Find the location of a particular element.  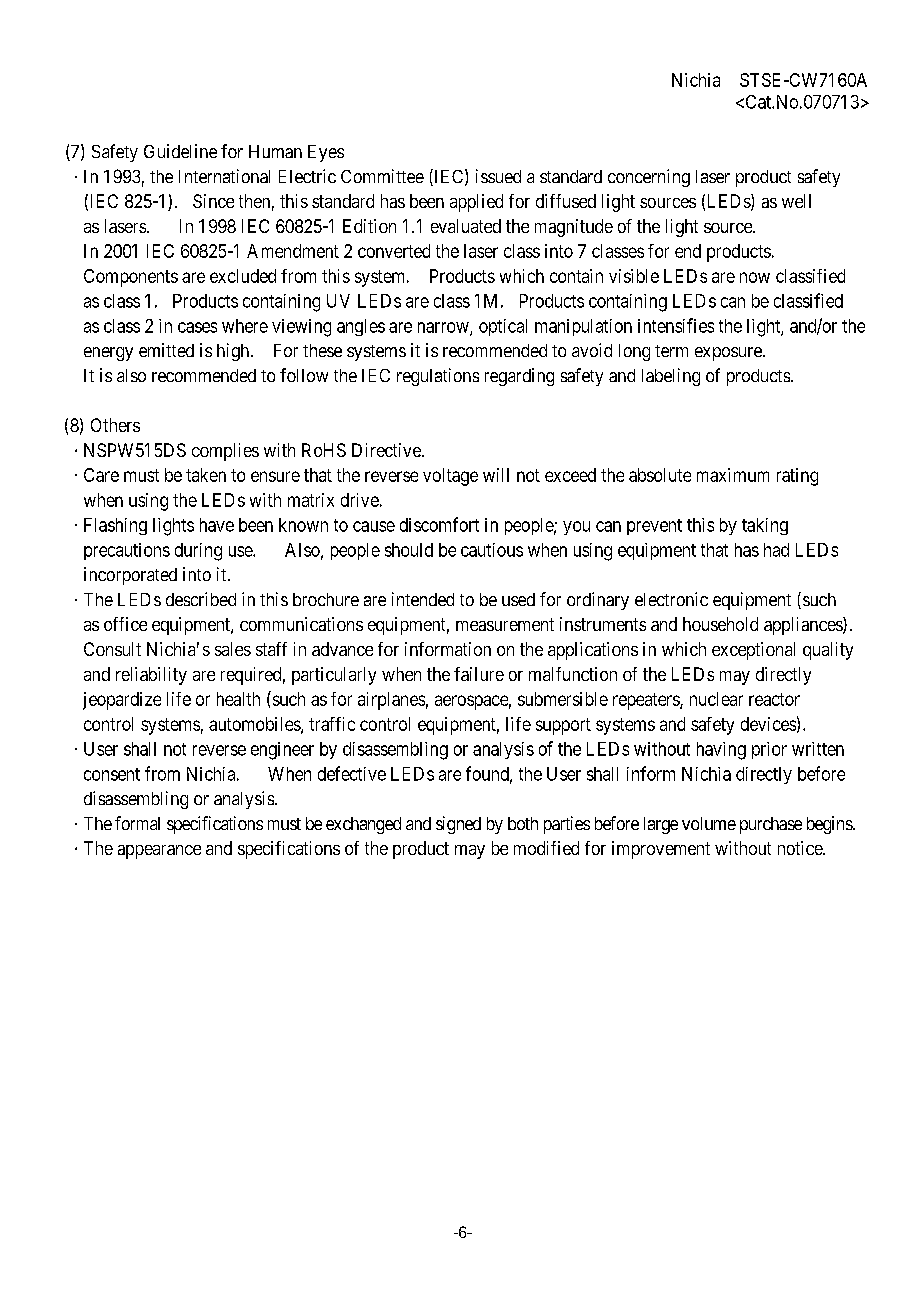

health is located at coordinates (238, 699).
